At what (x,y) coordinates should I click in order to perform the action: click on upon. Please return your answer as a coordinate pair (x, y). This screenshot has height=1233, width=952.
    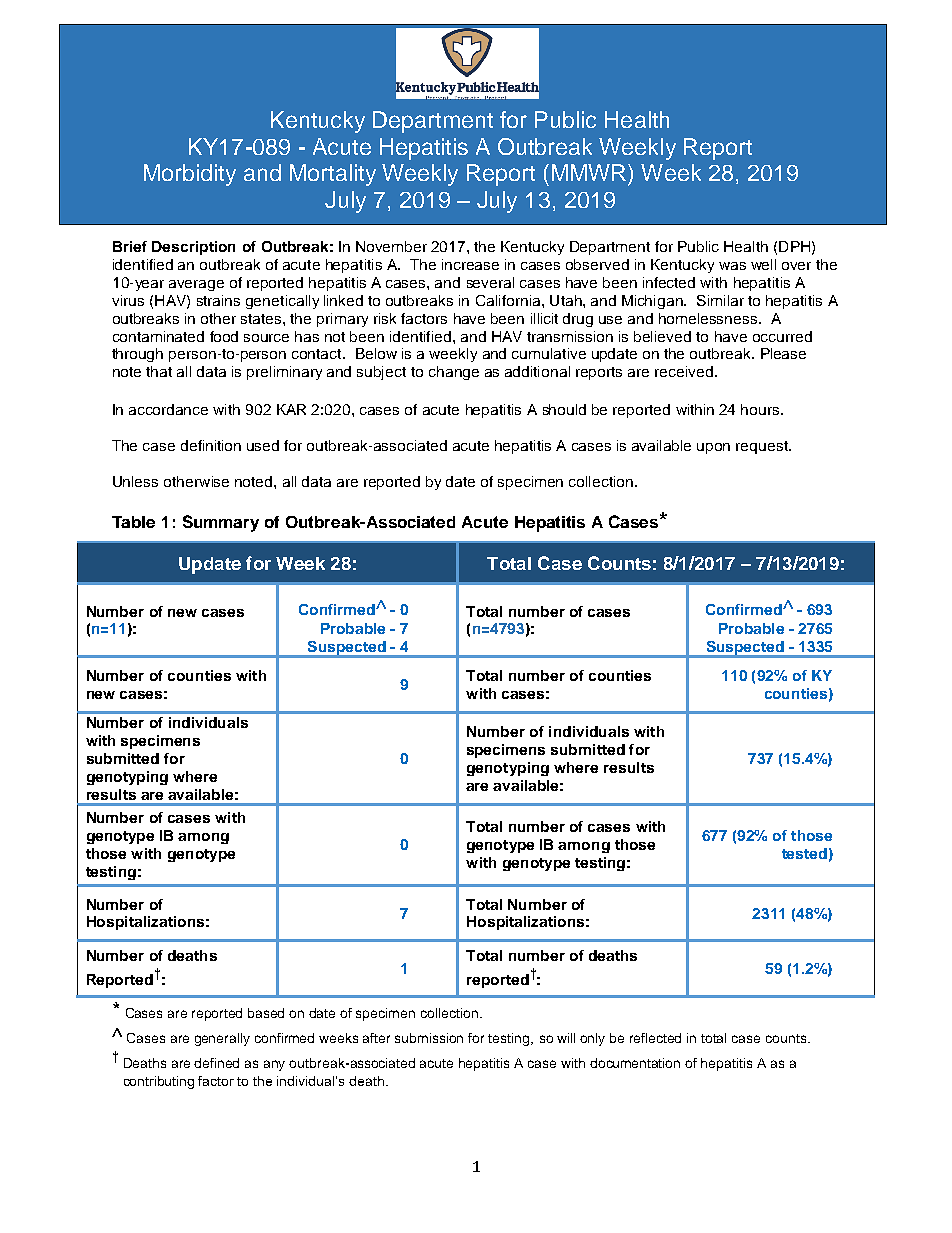
    Looking at the image, I should click on (713, 448).
